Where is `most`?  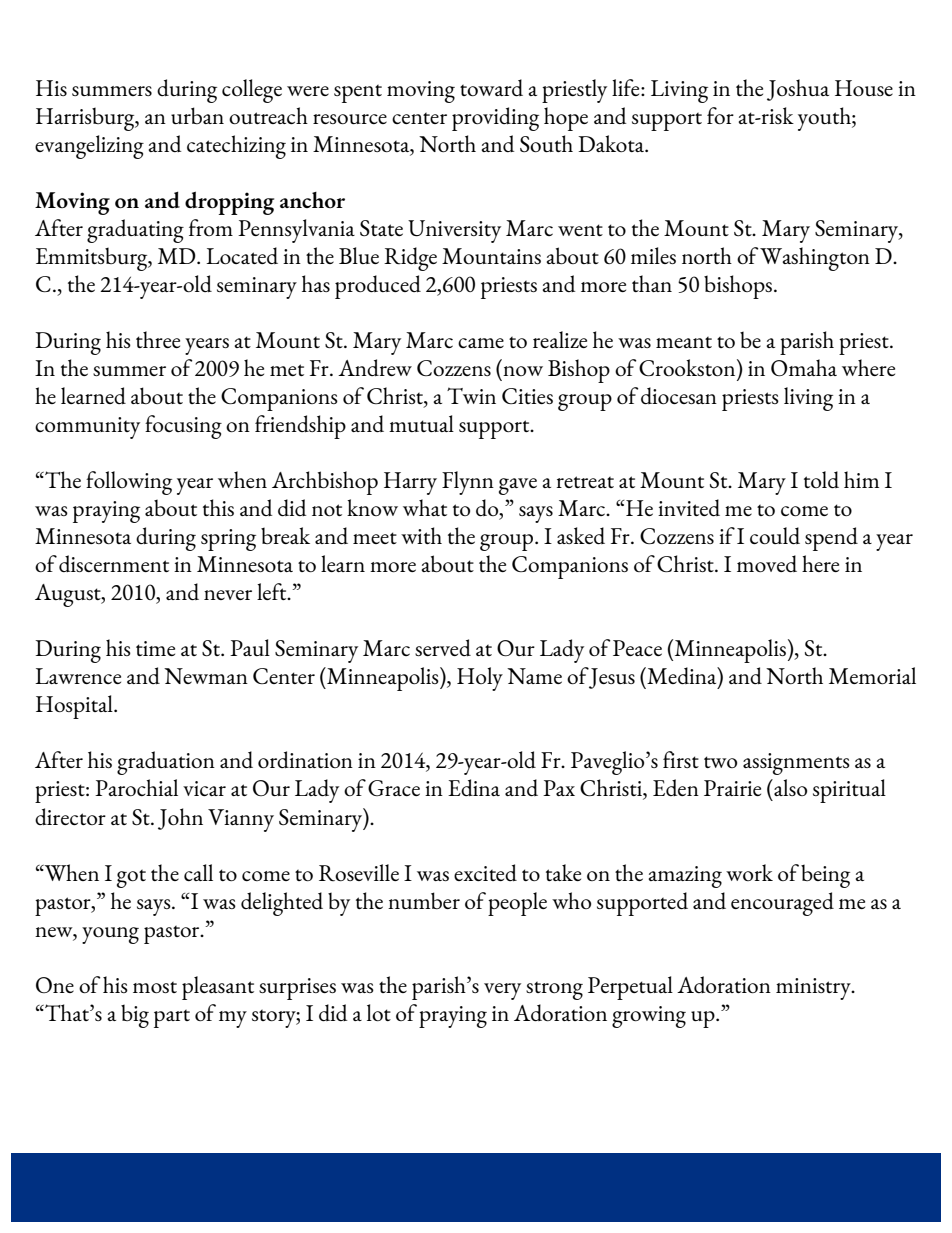 most is located at coordinates (155, 987).
